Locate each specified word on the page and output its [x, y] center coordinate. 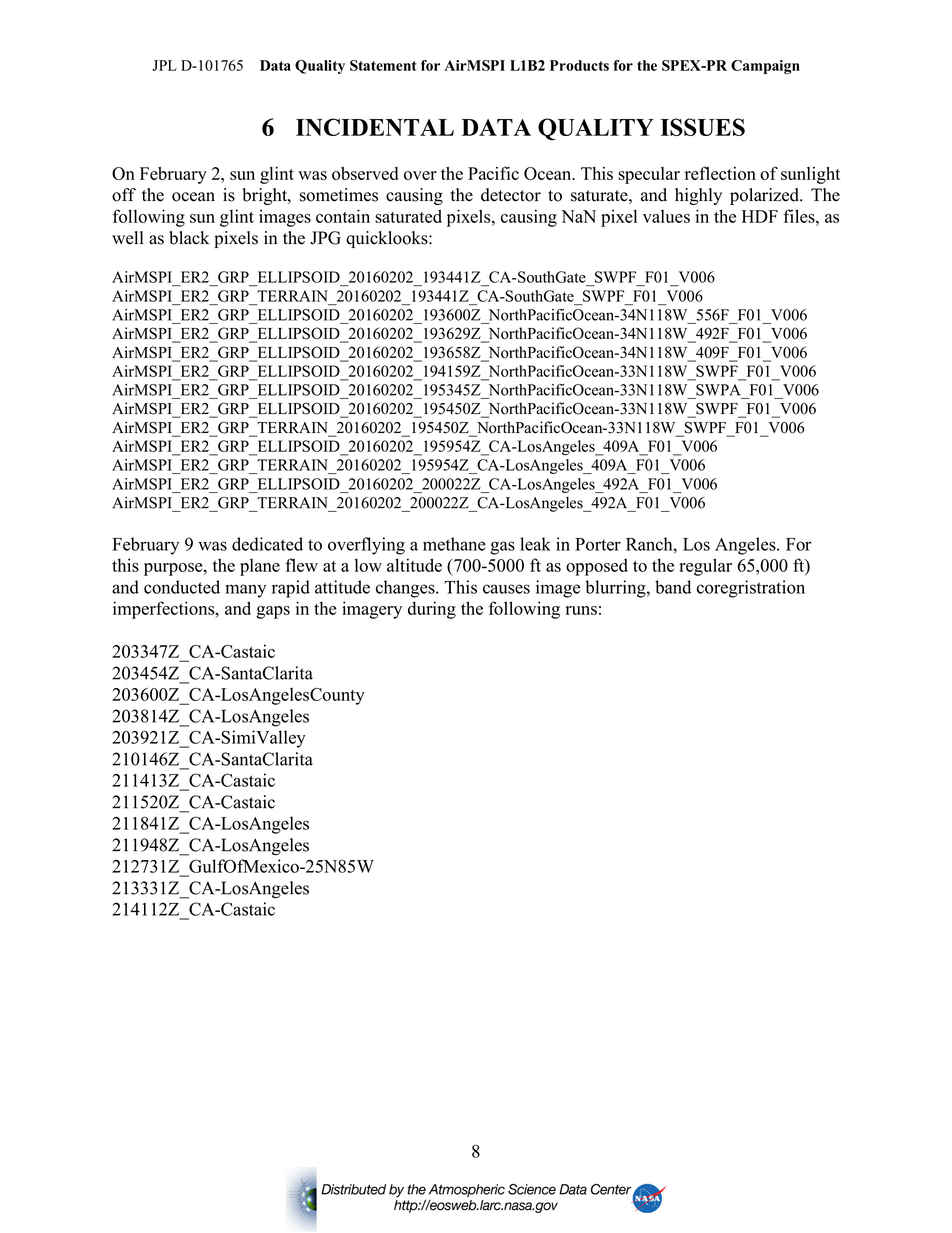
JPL [164, 65]
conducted [182, 587]
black [189, 238]
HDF [760, 216]
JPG [325, 238]
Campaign [765, 67]
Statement [383, 65]
